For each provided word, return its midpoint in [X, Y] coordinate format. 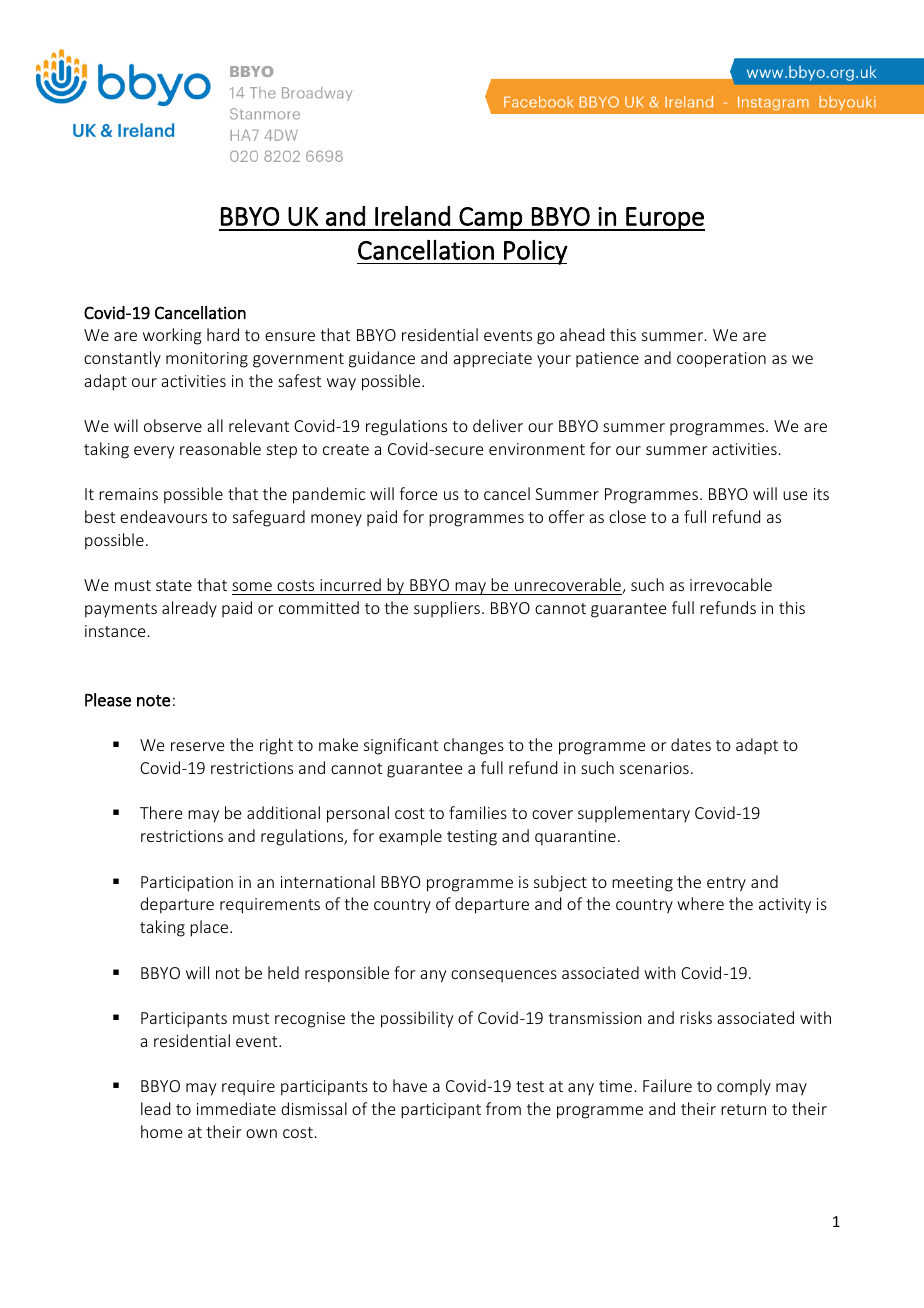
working [172, 336]
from [503, 1108]
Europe [664, 219]
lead [155, 1108]
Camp [490, 219]
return [743, 1109]
